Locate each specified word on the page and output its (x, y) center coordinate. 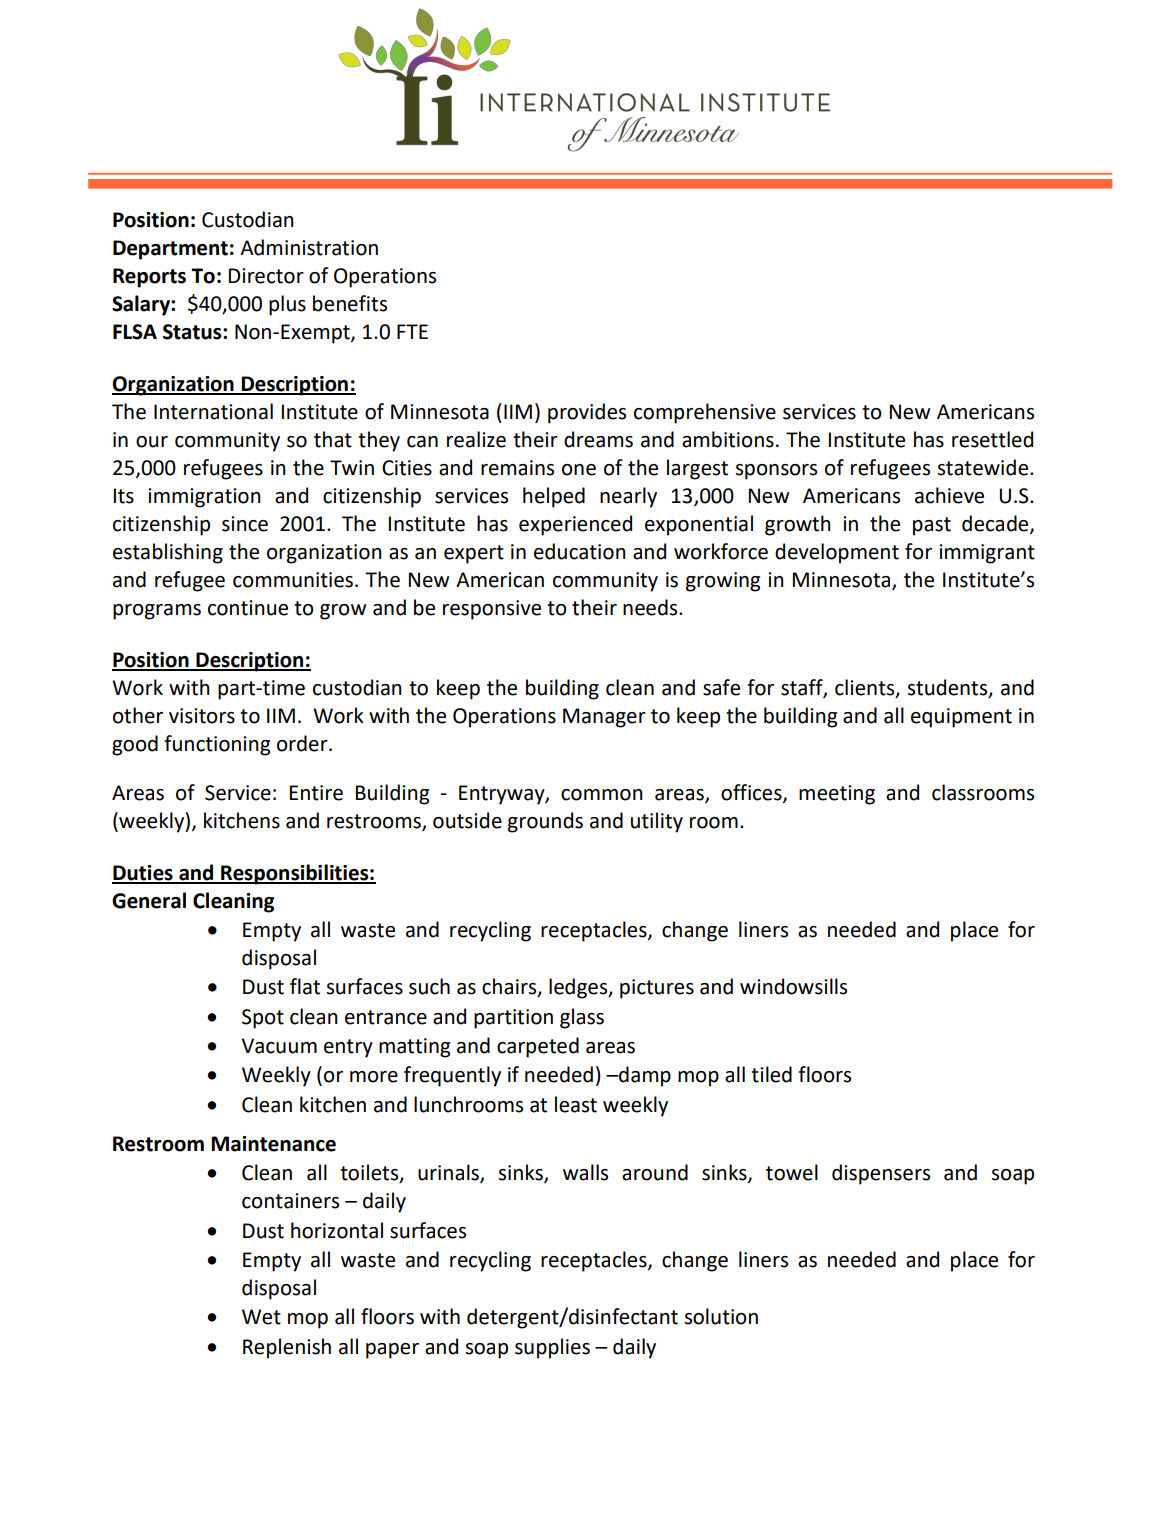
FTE (412, 331)
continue (248, 608)
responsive (492, 610)
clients (866, 688)
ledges (579, 988)
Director (266, 276)
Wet (261, 1317)
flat (305, 986)
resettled (992, 439)
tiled (771, 1074)
